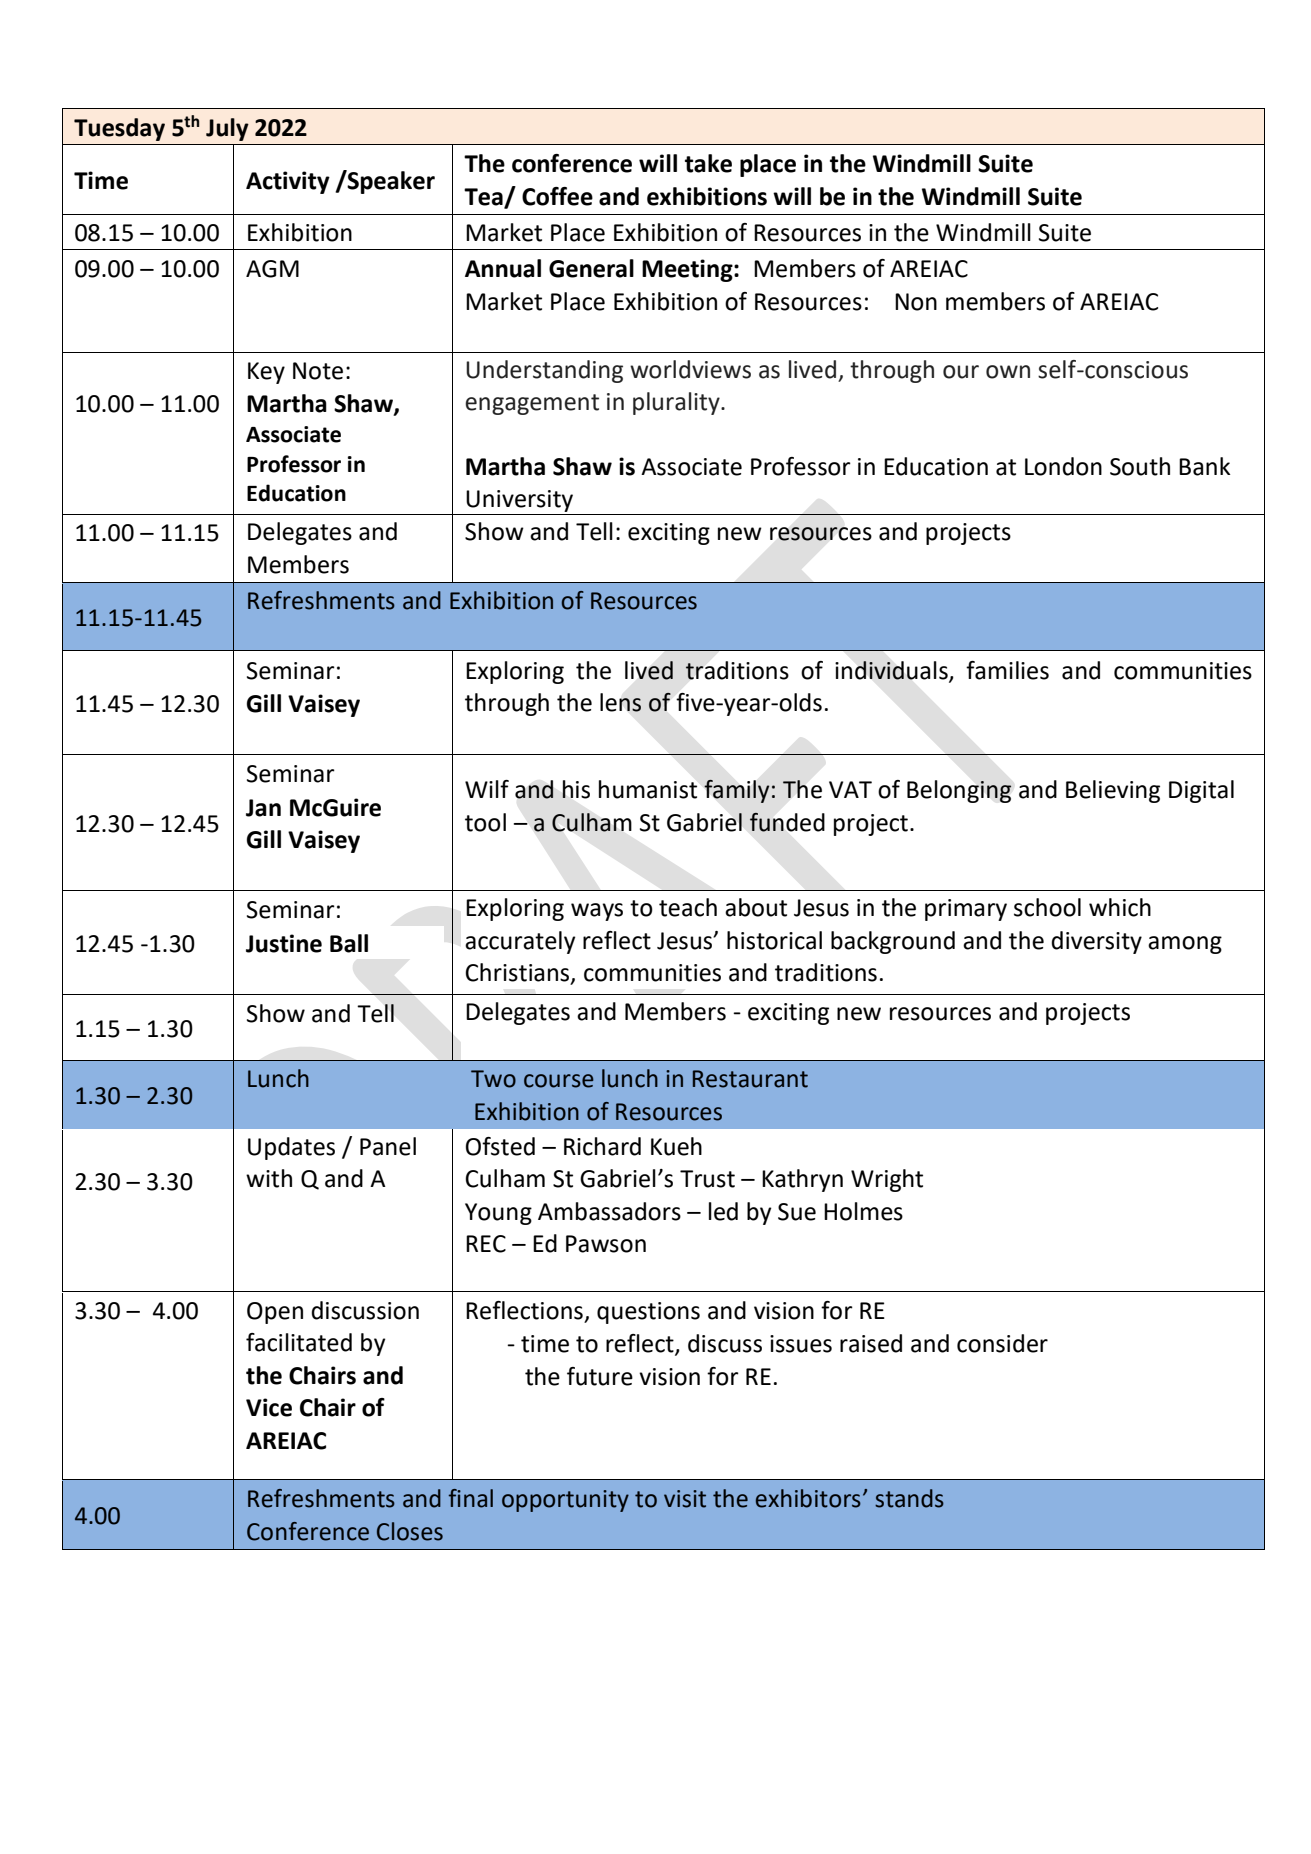 The image size is (1311, 1854). Describe the element at coordinates (1113, 791) in the screenshot. I see `Believing` at that location.
